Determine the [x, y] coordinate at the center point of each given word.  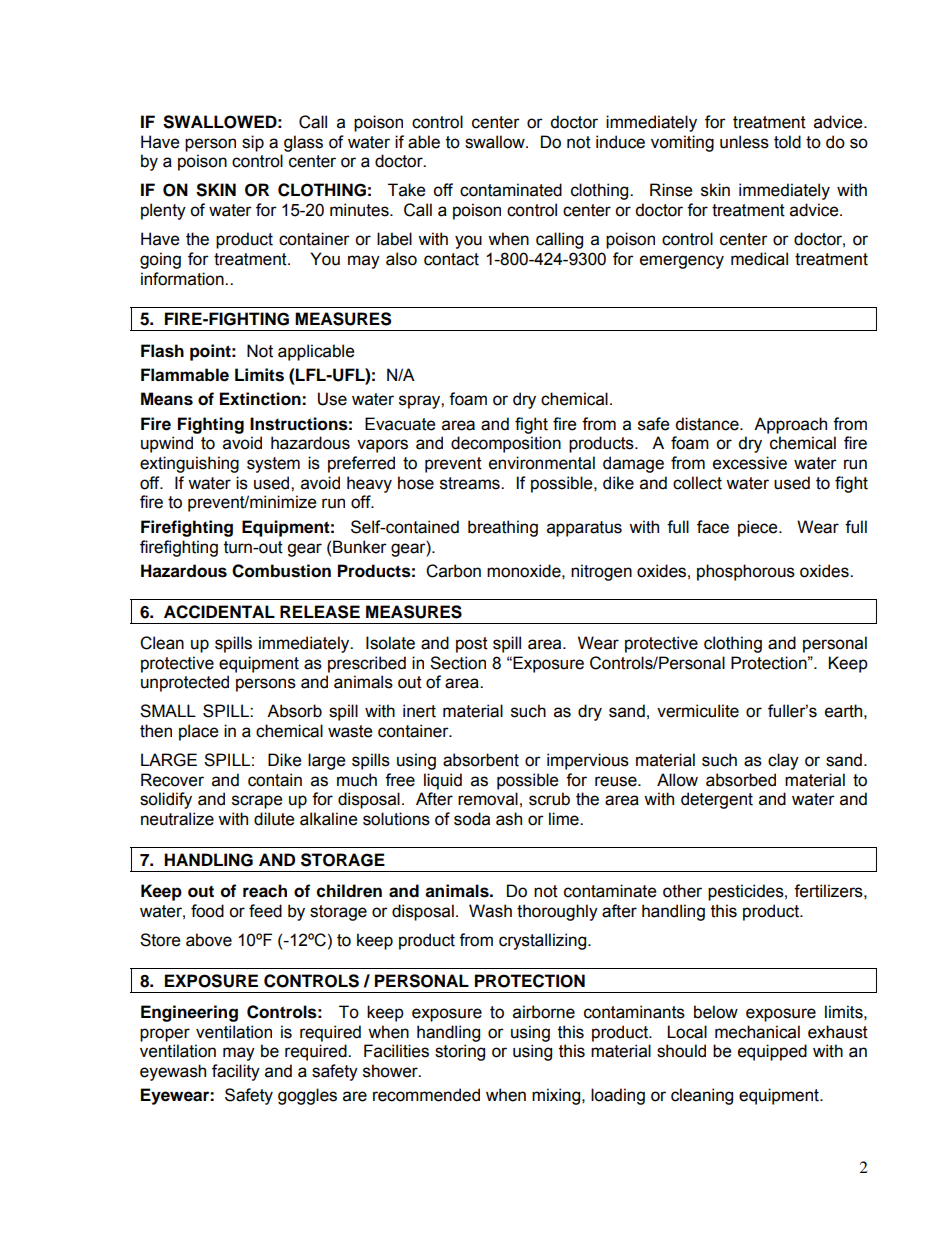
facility [236, 1072]
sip [253, 143]
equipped [772, 1052]
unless [744, 142]
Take [406, 190]
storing [460, 1052]
